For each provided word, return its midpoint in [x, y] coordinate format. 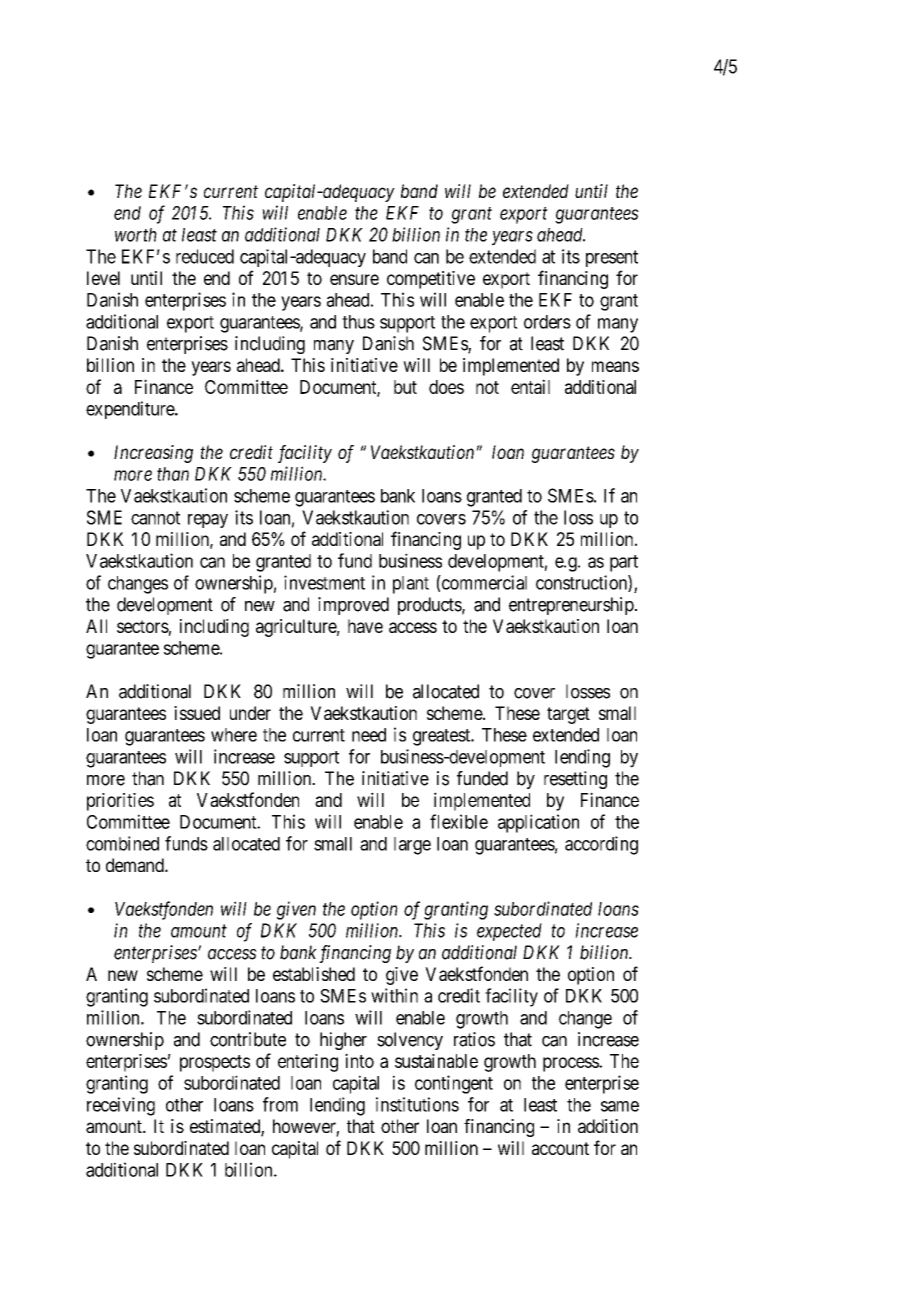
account [560, 1148]
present [612, 258]
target [568, 715]
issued [197, 713]
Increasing [153, 454]
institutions [417, 1104]
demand [136, 865]
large [412, 846]
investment [324, 582]
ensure [354, 279]
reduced [205, 256]
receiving [121, 1106]
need [369, 735]
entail [530, 386]
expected [509, 932]
